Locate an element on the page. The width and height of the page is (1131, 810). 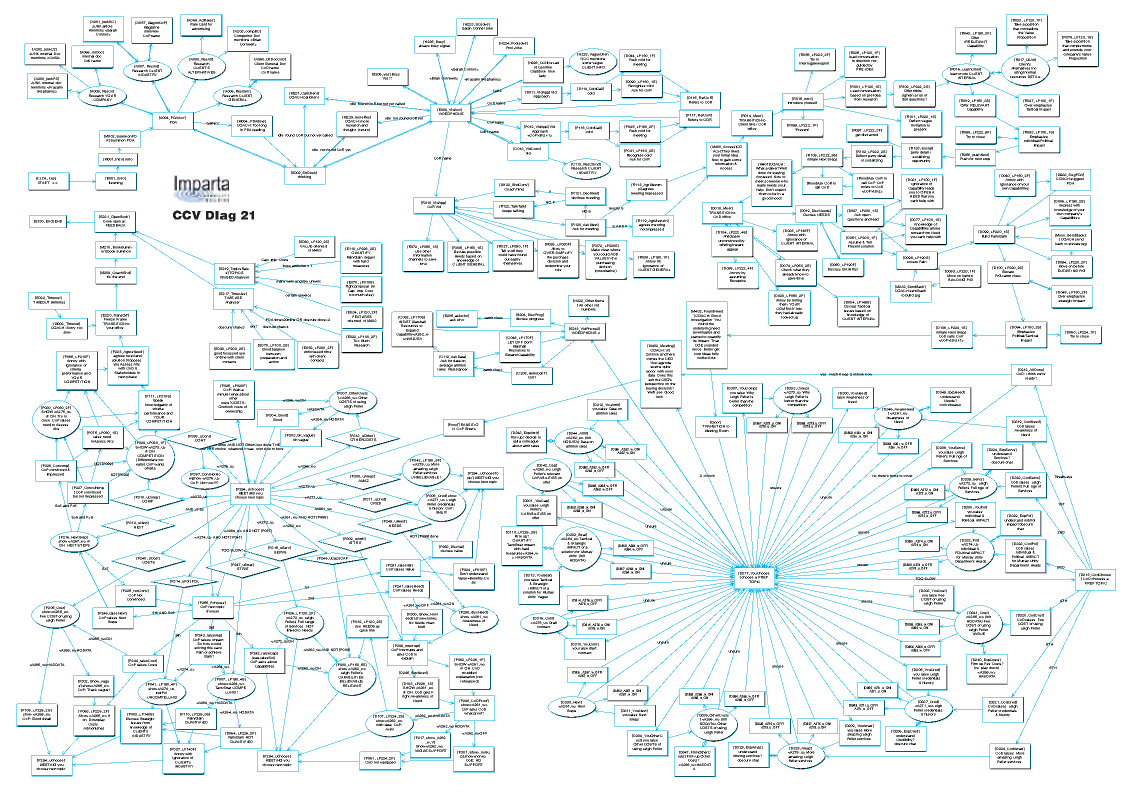
certain is located at coordinates (290, 294).
